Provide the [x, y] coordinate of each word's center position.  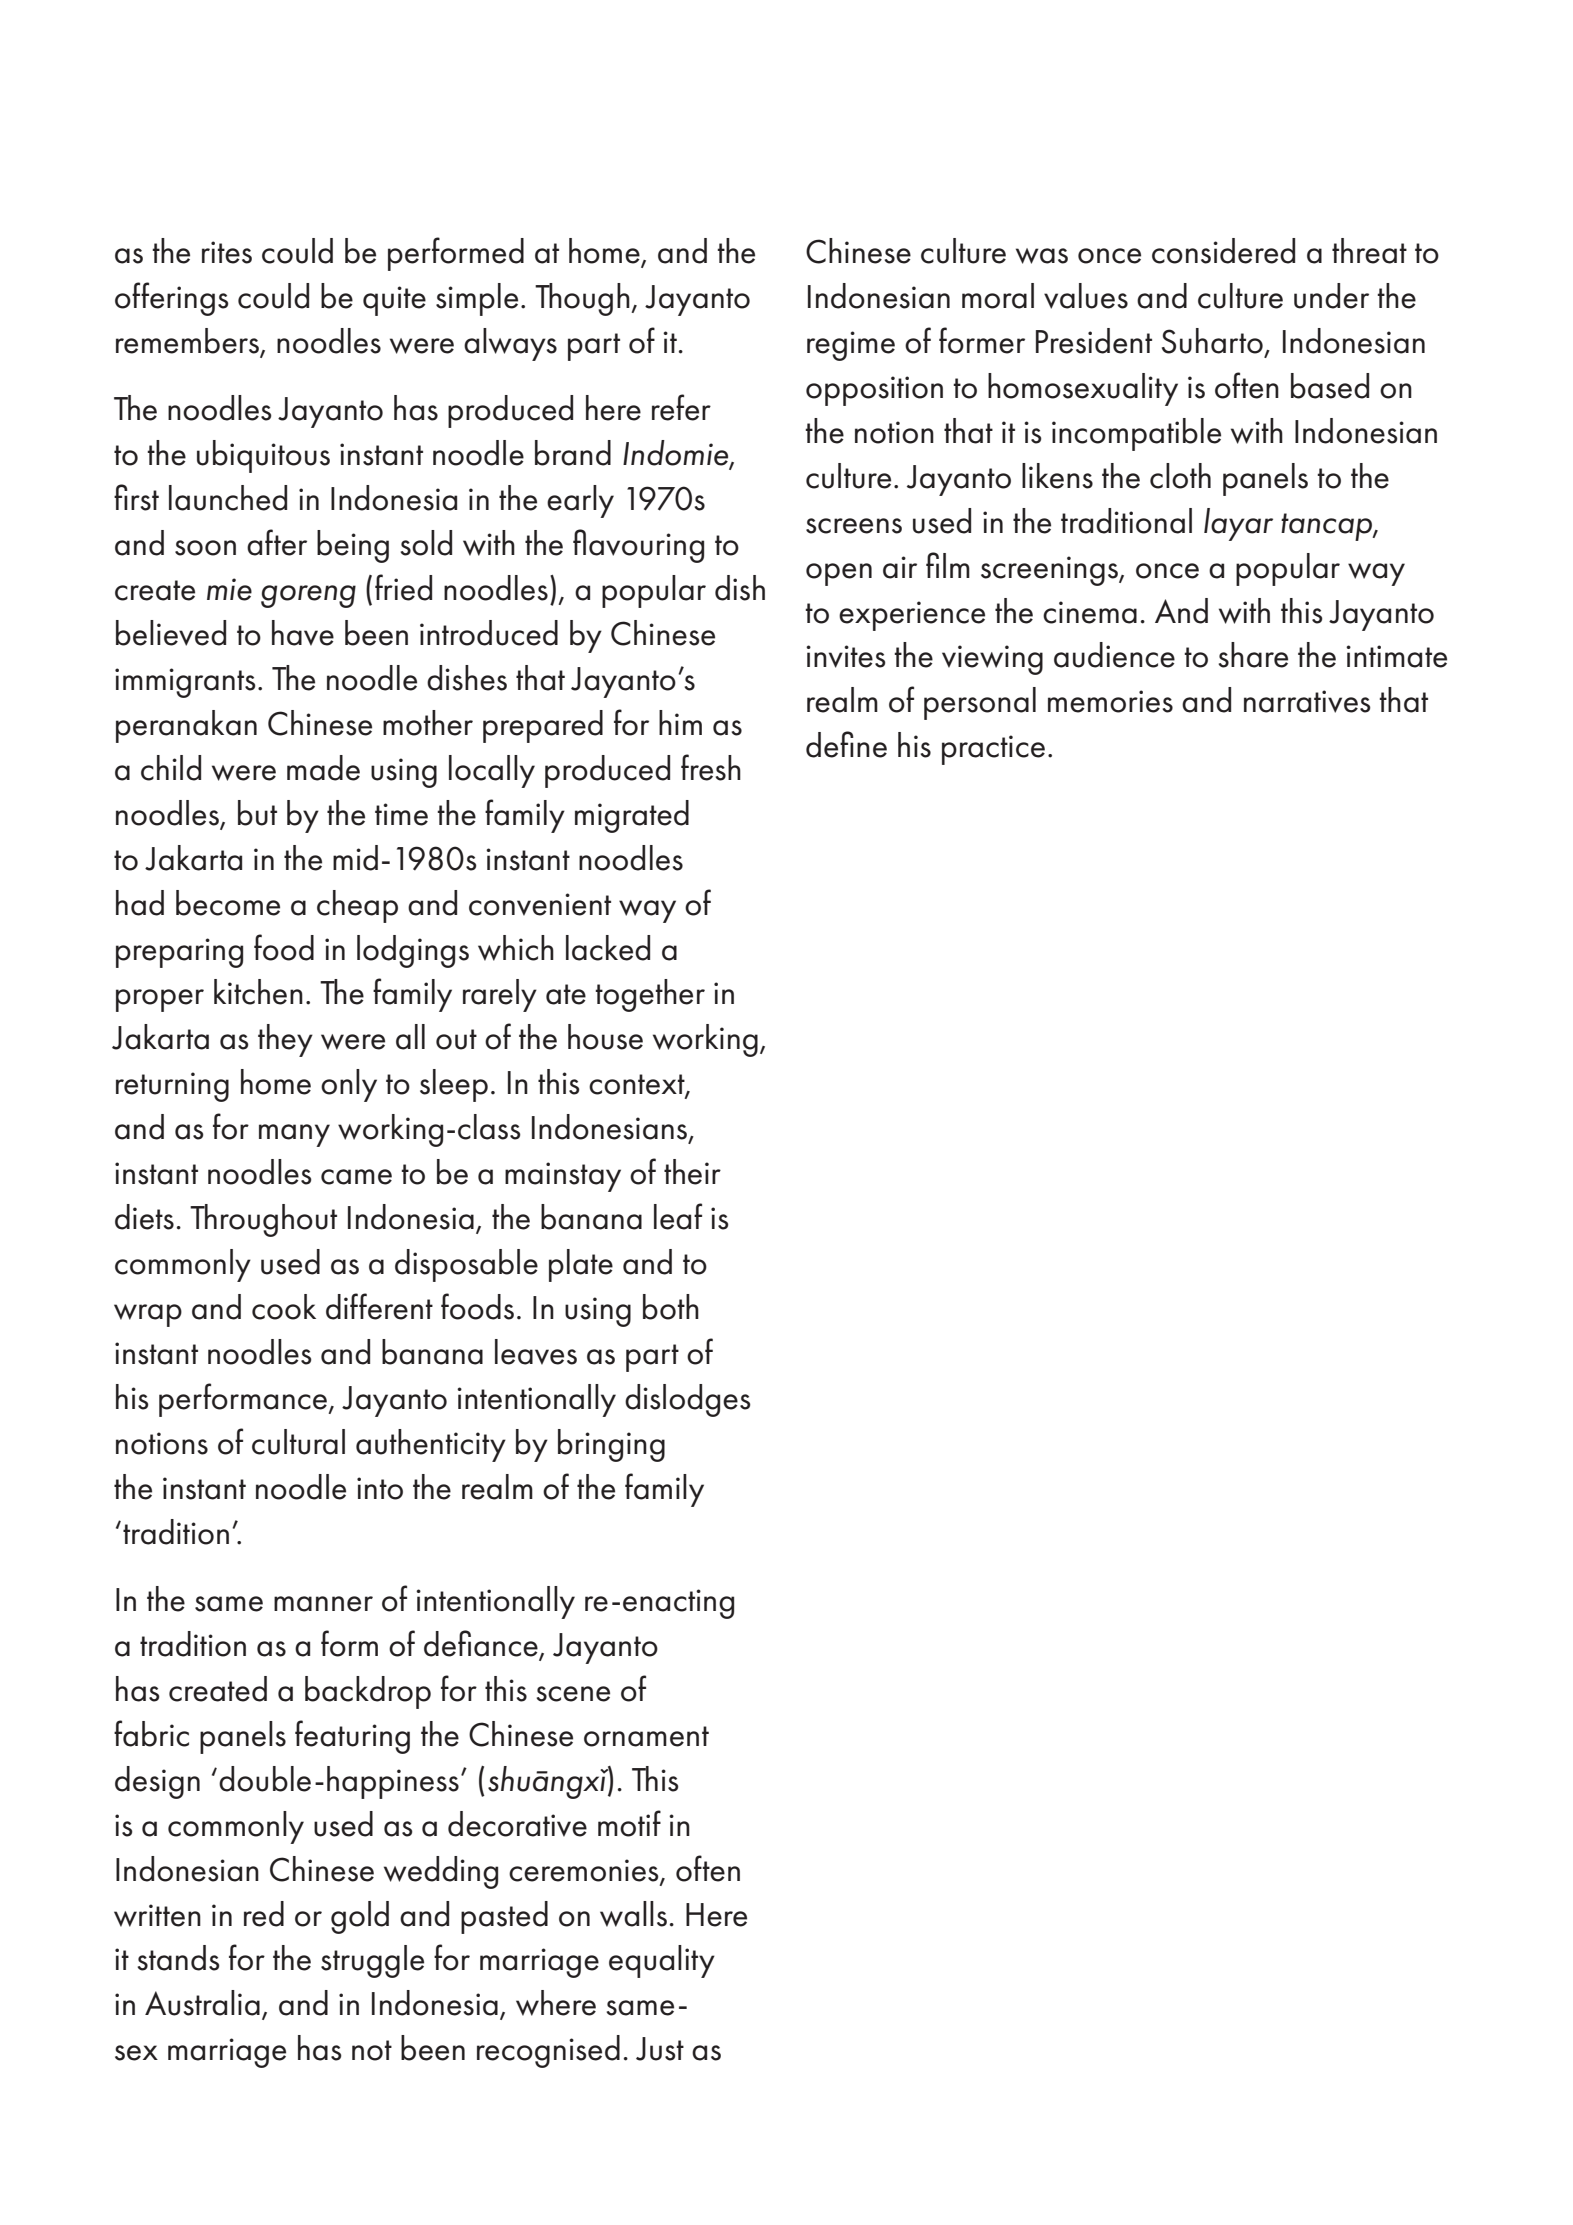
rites [227, 252]
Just [660, 2049]
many [294, 1135]
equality [662, 1961]
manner [323, 1604]
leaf [678, 1216]
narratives [1307, 701]
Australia [202, 2003]
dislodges [688, 1400]
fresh [711, 767]
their [692, 1172]
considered [1223, 251]
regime [851, 346]
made [323, 768]
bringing [611, 1445]
